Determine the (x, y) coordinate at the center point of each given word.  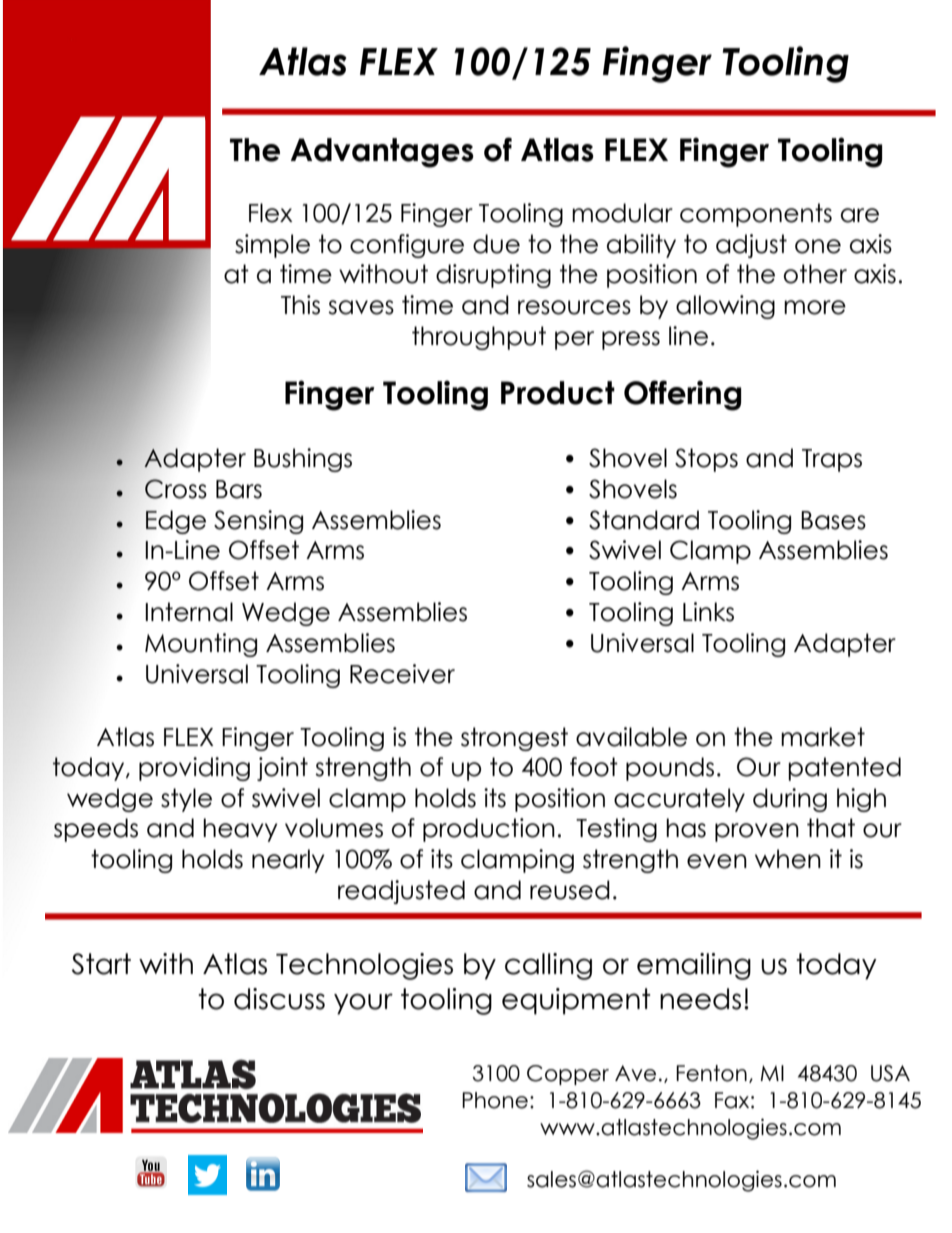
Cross (176, 489)
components (756, 215)
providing (194, 769)
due (496, 244)
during (790, 800)
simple (272, 246)
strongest (514, 739)
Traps (832, 460)
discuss (279, 999)
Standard (644, 520)
